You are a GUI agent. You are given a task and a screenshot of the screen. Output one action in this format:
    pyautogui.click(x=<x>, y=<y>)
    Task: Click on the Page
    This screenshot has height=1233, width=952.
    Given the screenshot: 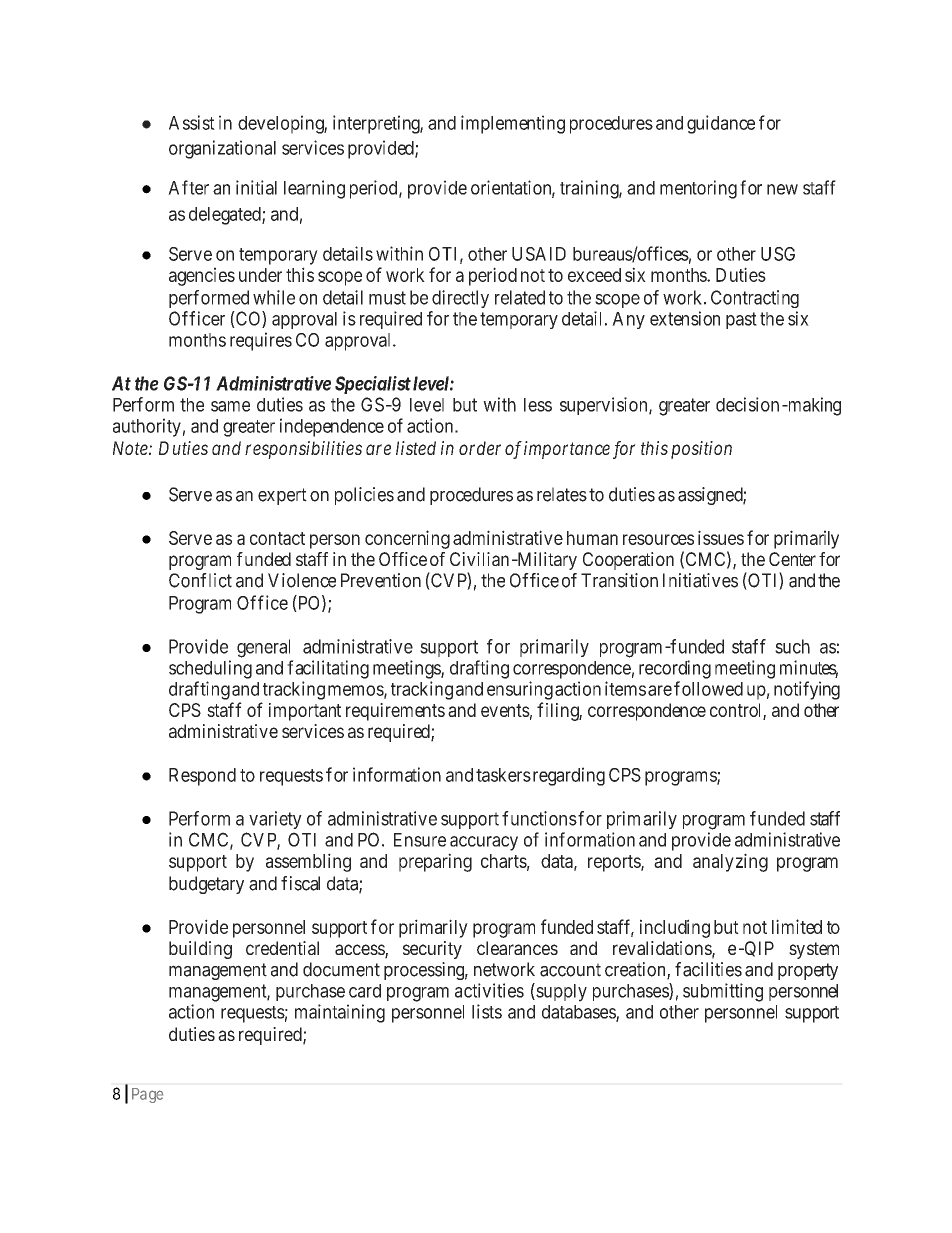 What is the action you would take?
    pyautogui.click(x=147, y=1095)
